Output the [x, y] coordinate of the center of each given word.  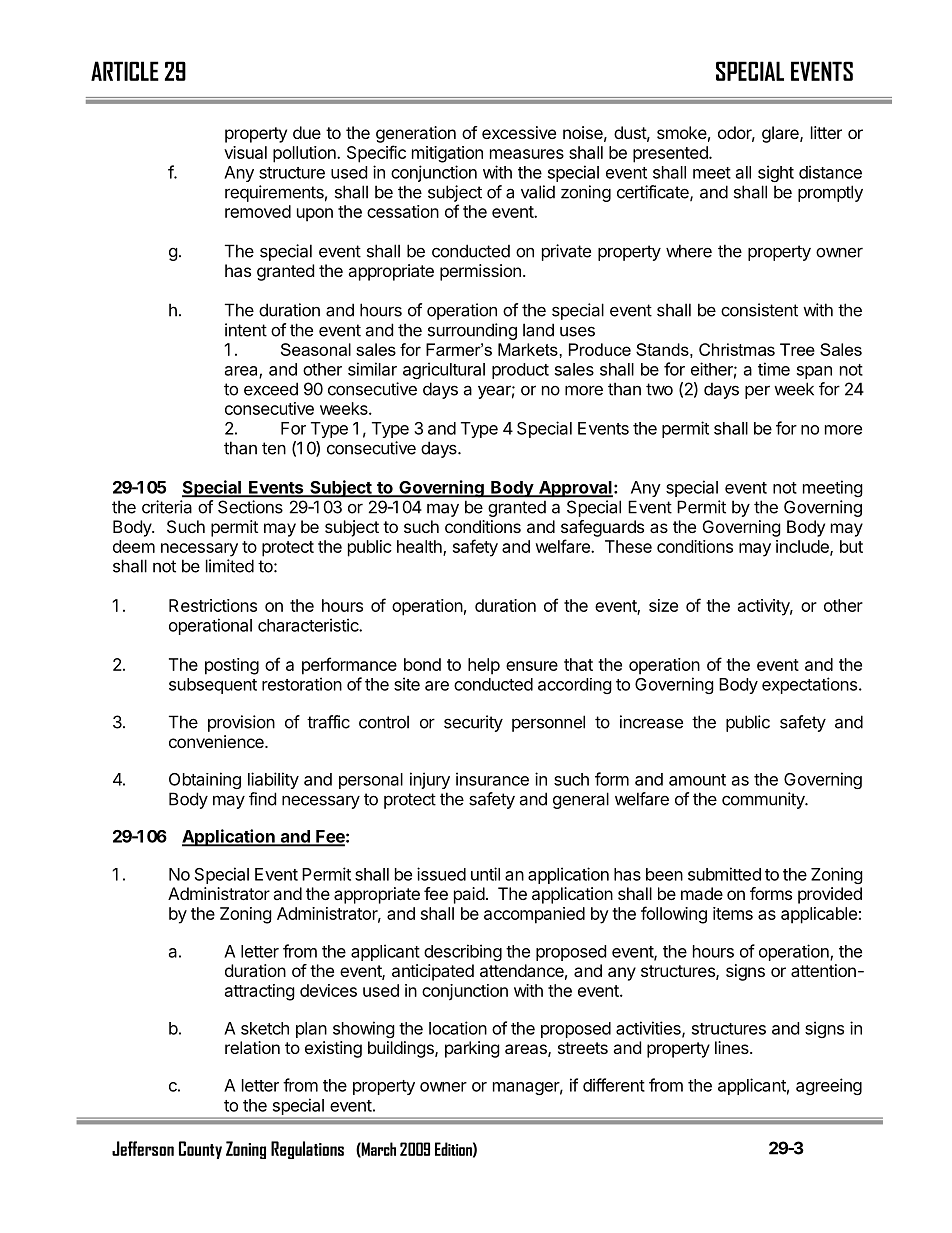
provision [241, 723]
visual [245, 152]
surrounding [472, 331]
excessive [519, 132]
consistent [759, 310]
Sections [250, 507]
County [200, 1150]
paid [469, 895]
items [733, 913]
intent [246, 330]
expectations [811, 685]
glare [781, 134]
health [420, 547]
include [803, 547]
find [262, 799]
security [473, 723]
